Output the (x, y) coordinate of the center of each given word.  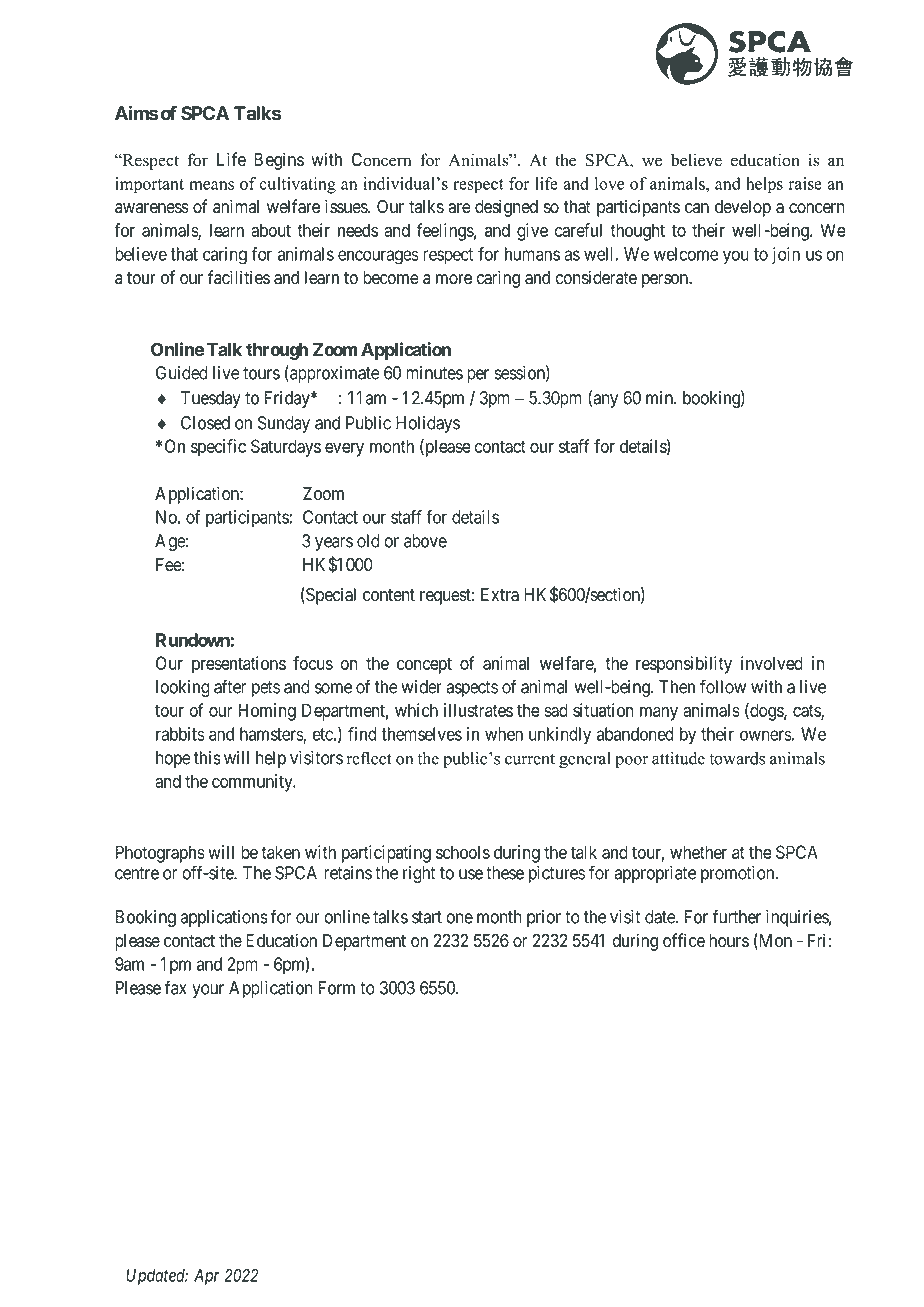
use (471, 874)
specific (218, 448)
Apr (206, 1277)
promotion (739, 874)
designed (506, 208)
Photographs (160, 854)
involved (772, 663)
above (425, 541)
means (211, 185)
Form (337, 988)
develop (743, 208)
